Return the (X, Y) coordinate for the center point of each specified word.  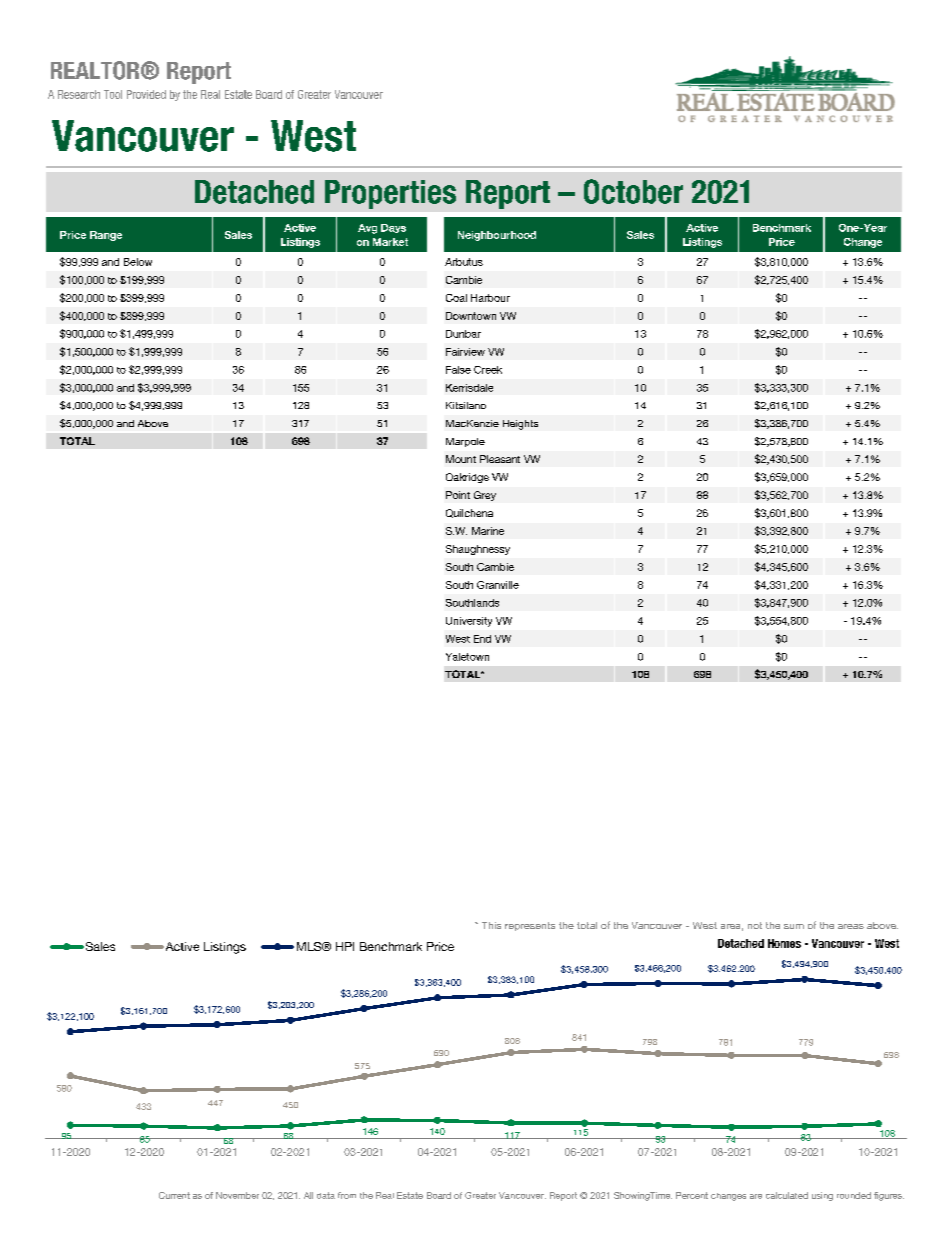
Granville (498, 585)
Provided (146, 94)
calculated (787, 1195)
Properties (390, 194)
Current (174, 1195)
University (469, 622)
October (633, 191)
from (347, 1195)
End (482, 639)
